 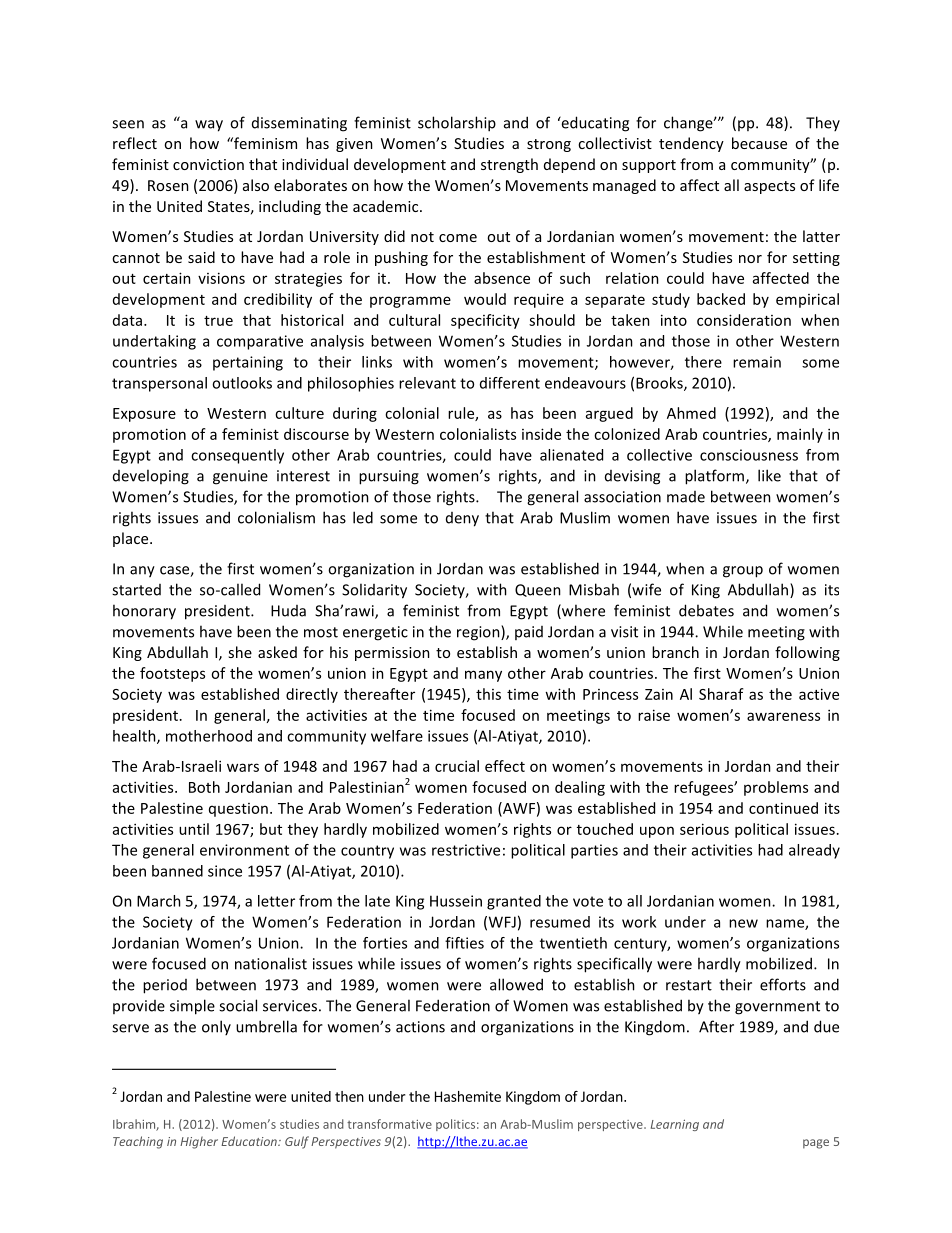 What do you see at coordinates (199, 1142) in the image?
I see `Higher` at bounding box center [199, 1142].
